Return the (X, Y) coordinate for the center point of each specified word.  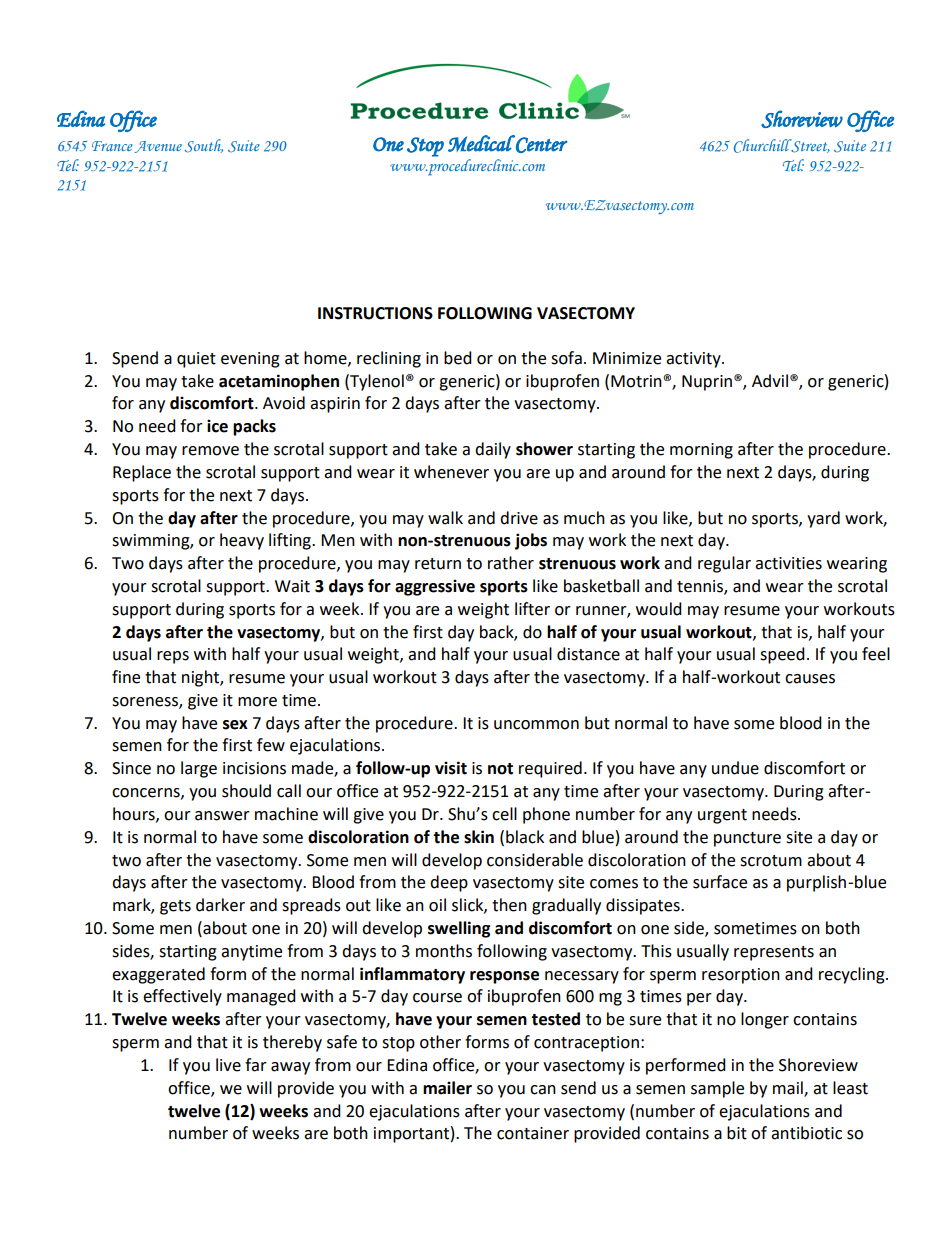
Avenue (158, 147)
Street (809, 146)
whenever (451, 472)
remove (210, 451)
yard (823, 519)
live (228, 1065)
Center (541, 144)
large (199, 769)
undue (735, 768)
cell (504, 814)
